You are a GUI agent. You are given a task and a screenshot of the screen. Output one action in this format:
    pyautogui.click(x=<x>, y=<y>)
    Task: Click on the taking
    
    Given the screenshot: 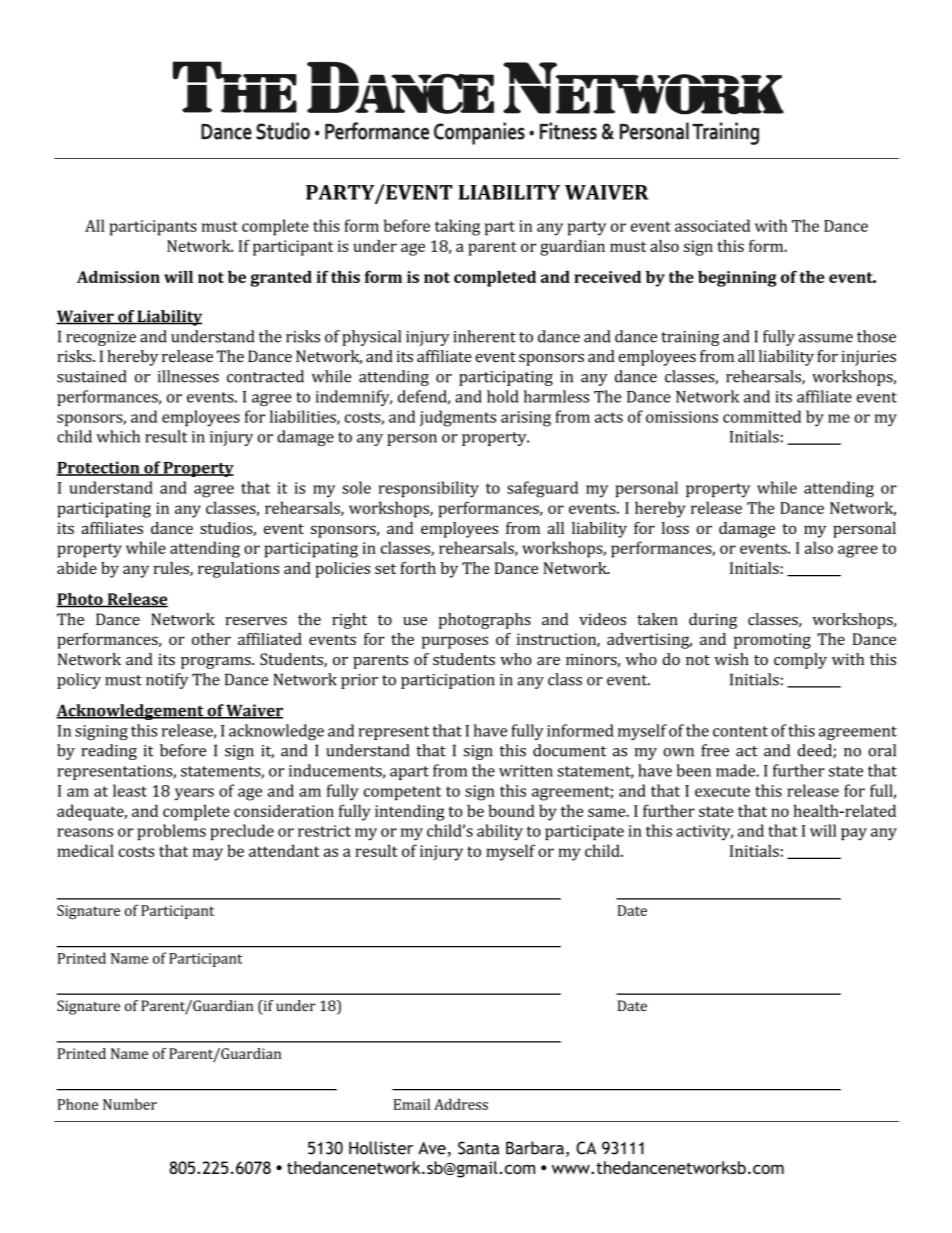 What is the action you would take?
    pyautogui.click(x=457, y=227)
